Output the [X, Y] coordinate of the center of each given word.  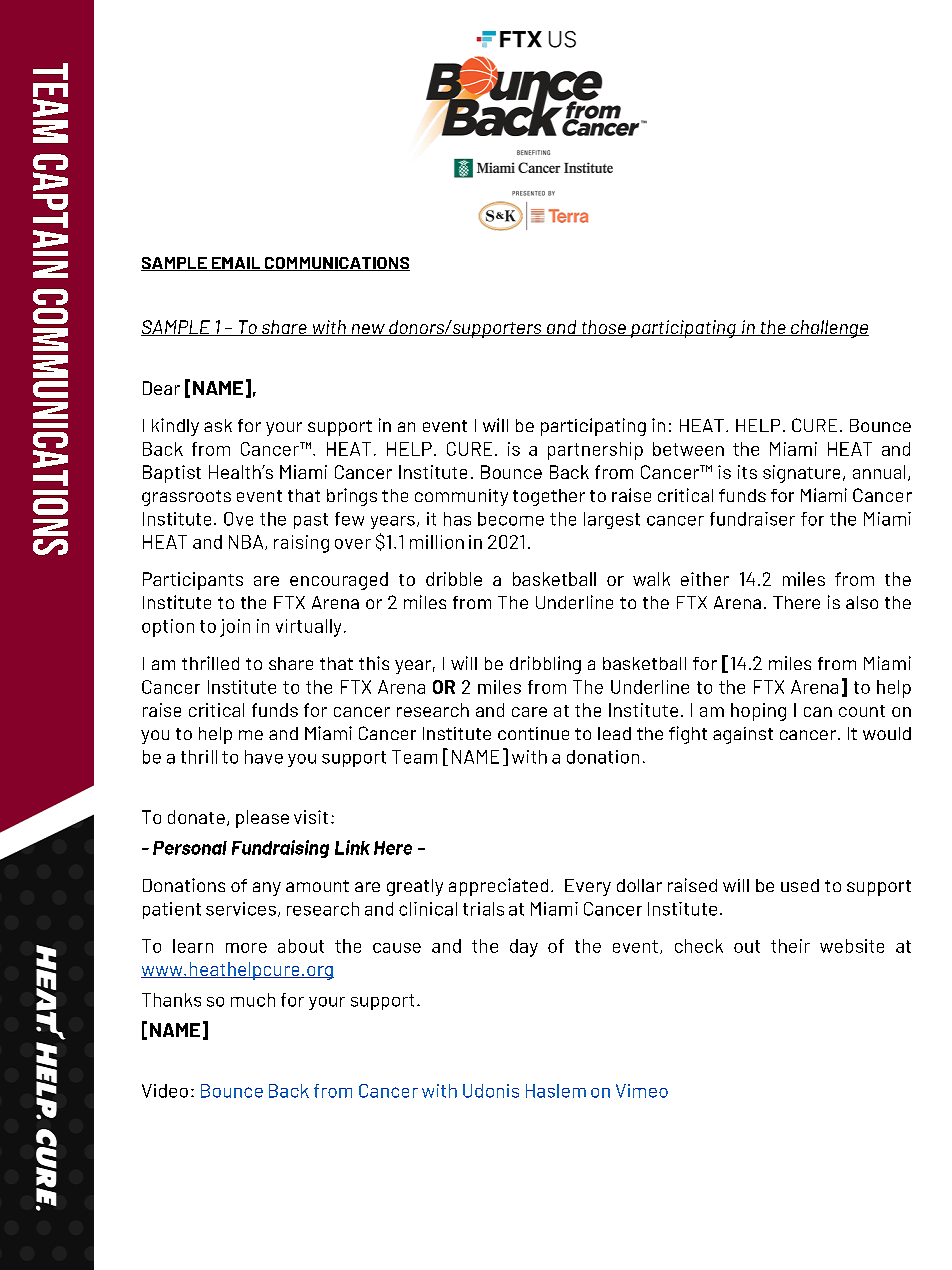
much [253, 1000]
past [311, 521]
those [603, 328]
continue [533, 733]
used [800, 885]
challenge [829, 329]
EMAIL [236, 264]
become [511, 519]
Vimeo [642, 1091]
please [262, 819]
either [705, 579]
